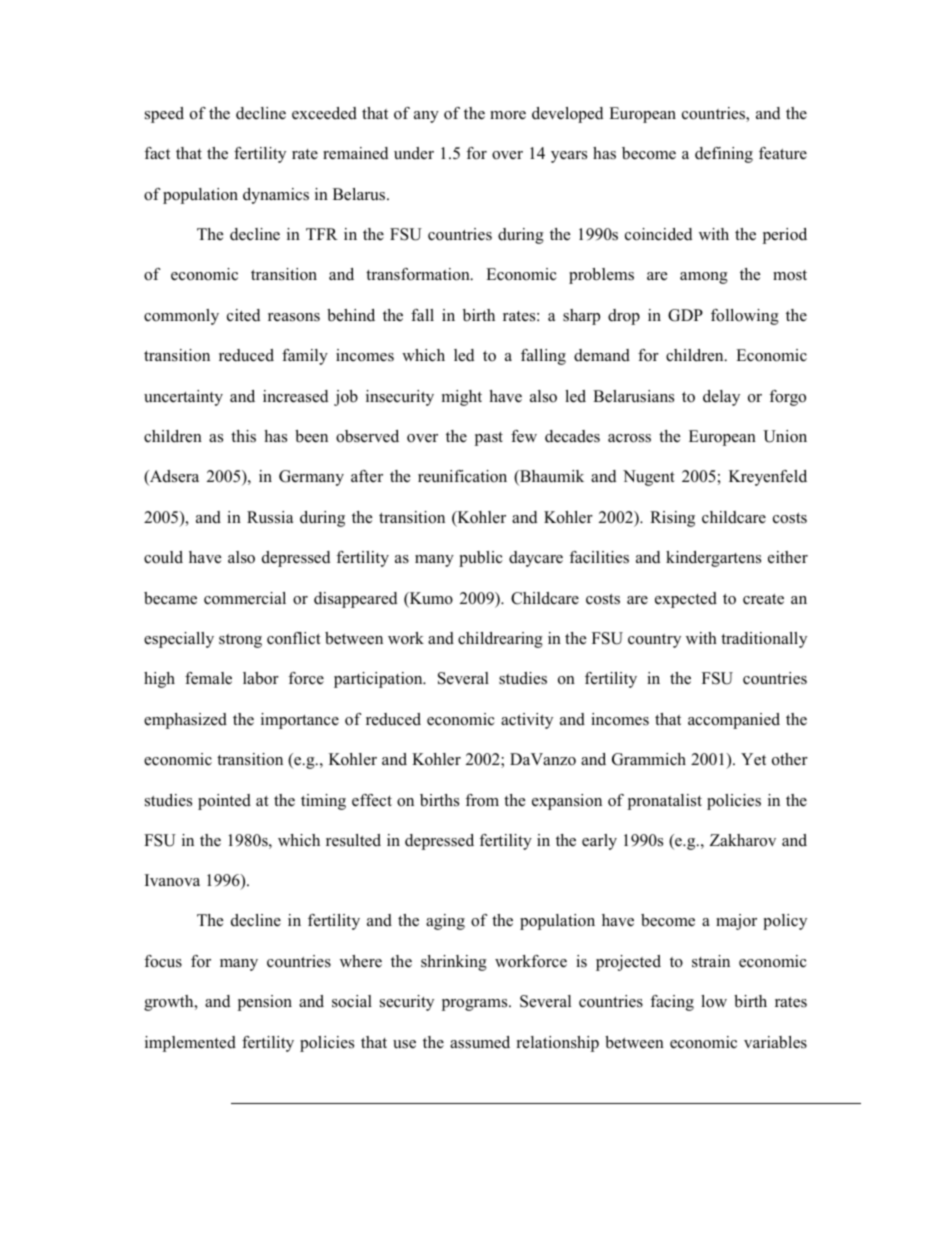  What do you see at coordinates (672, 519) in the image?
I see `Rising` at bounding box center [672, 519].
